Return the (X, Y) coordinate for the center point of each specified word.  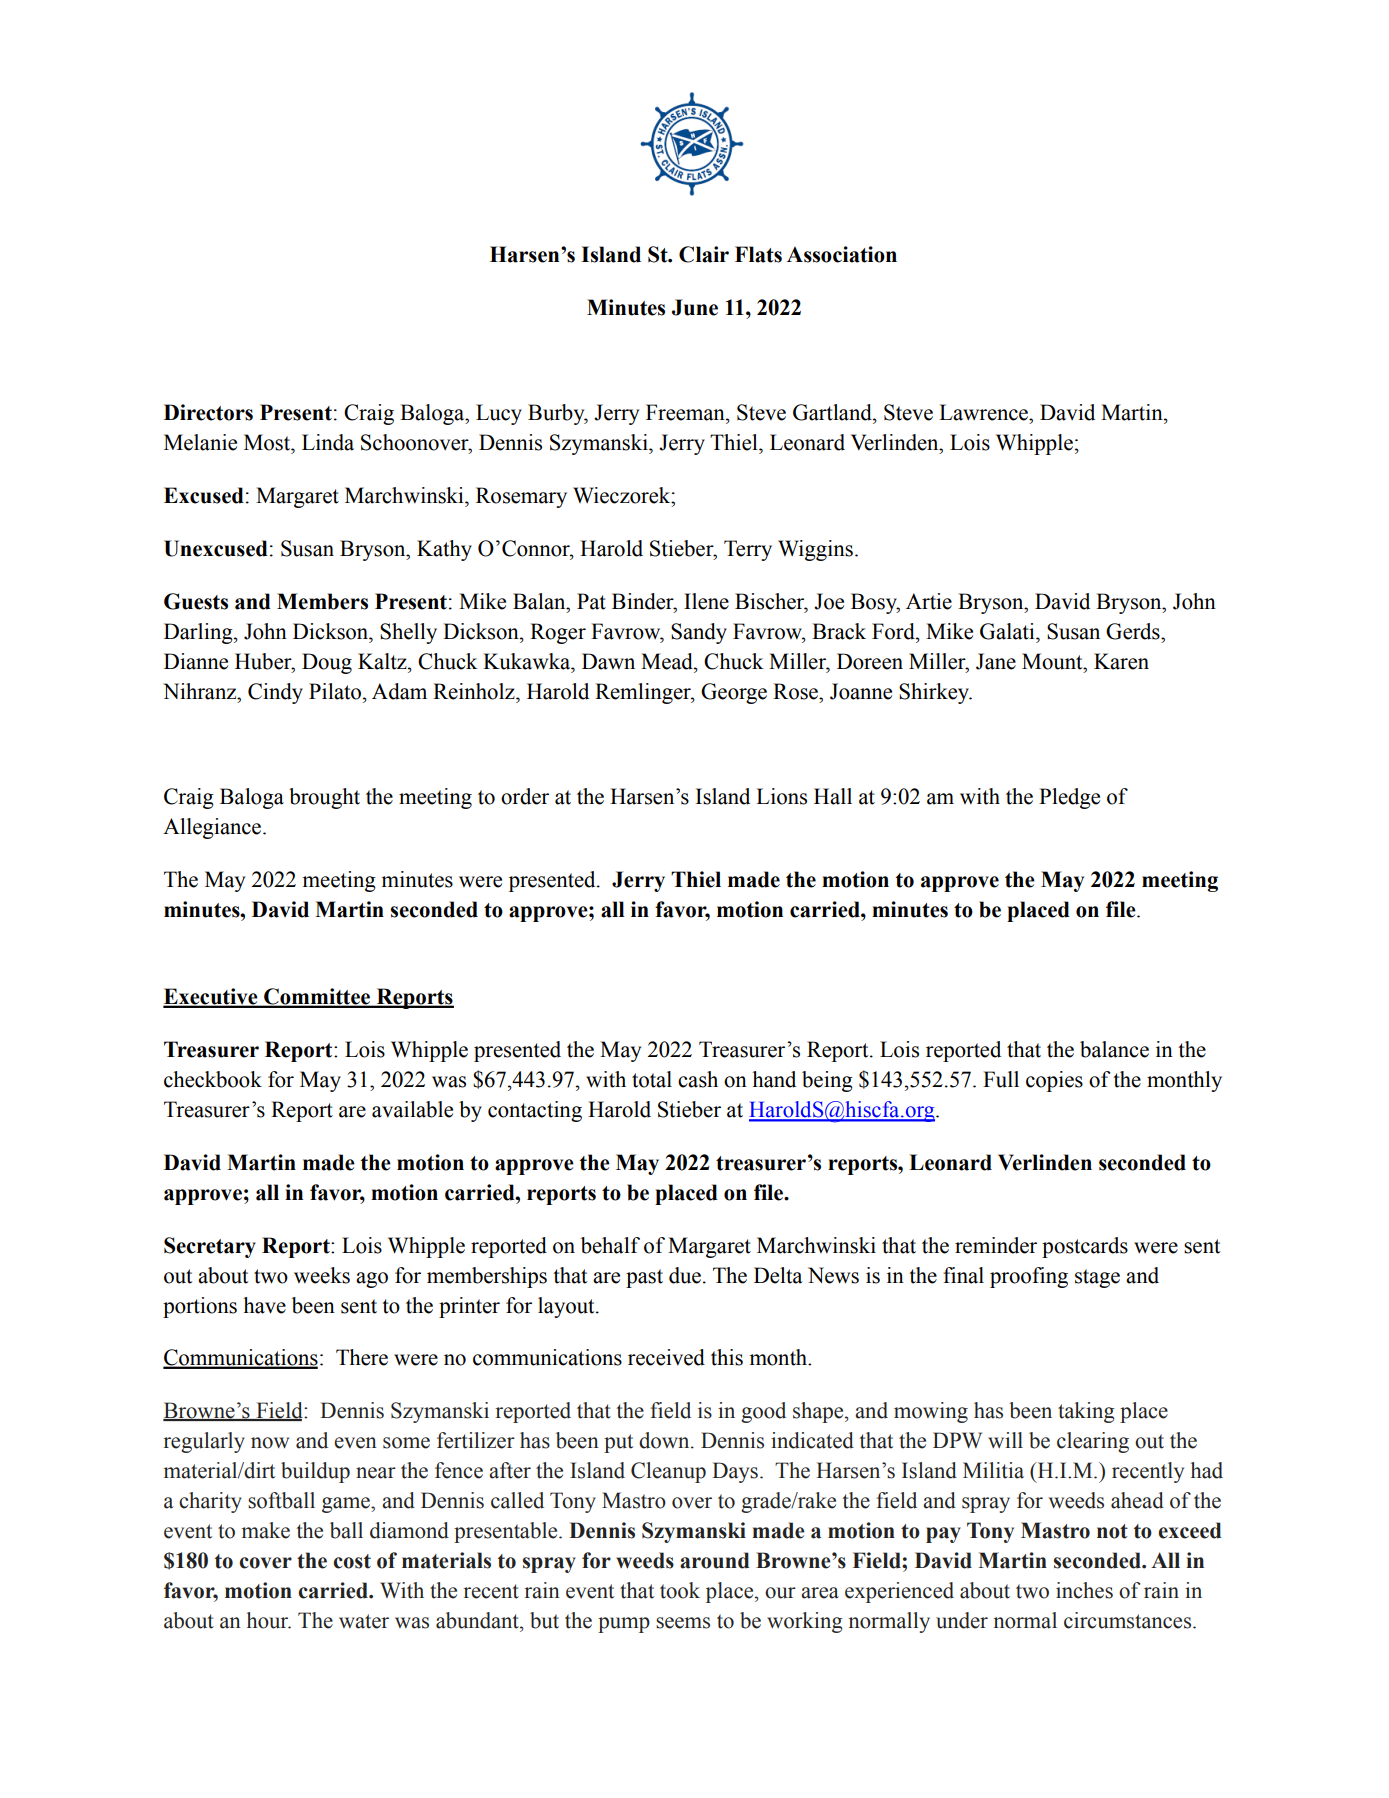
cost (352, 1561)
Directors (208, 412)
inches (1084, 1590)
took (680, 1590)
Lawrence (984, 412)
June (695, 307)
